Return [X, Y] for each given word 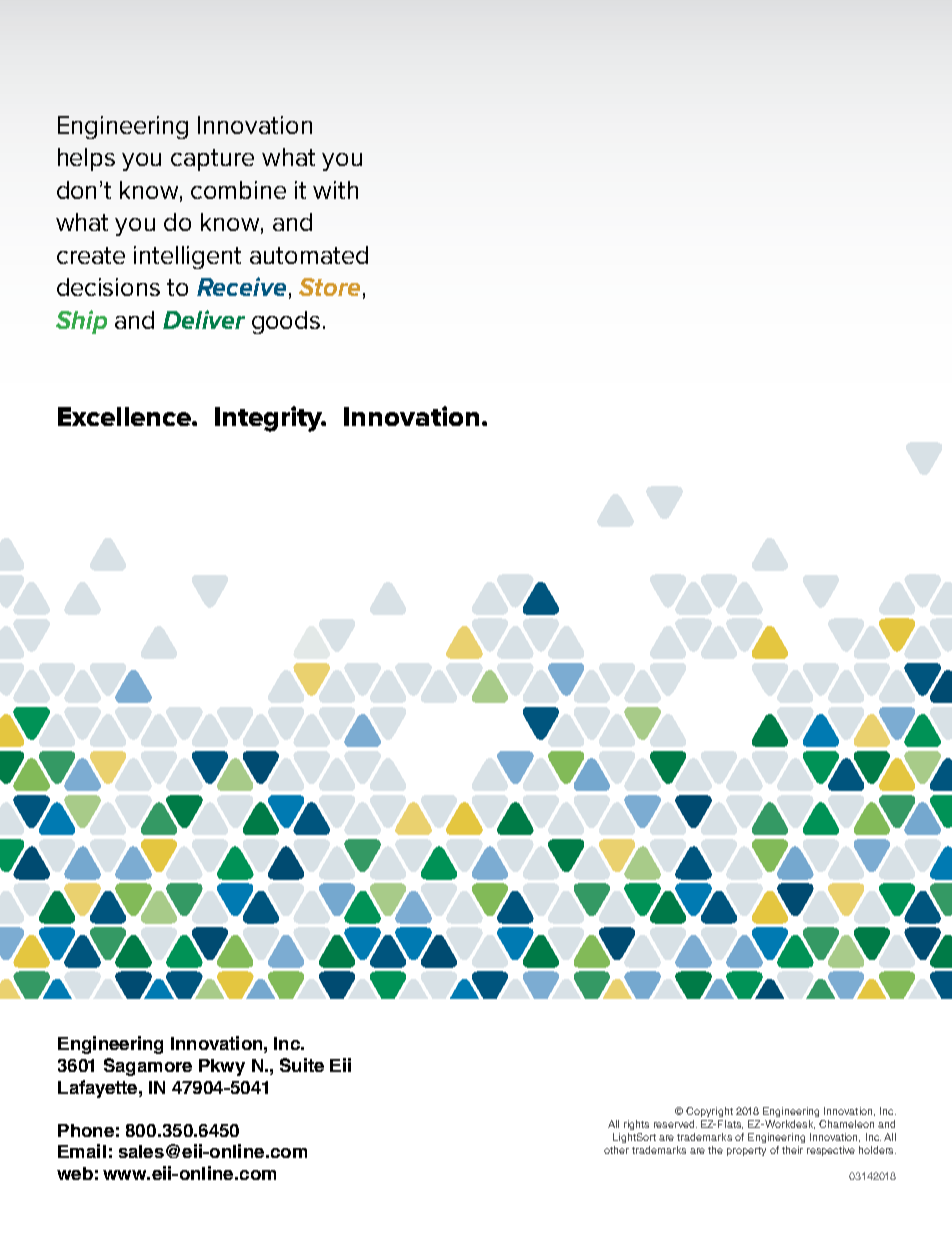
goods [286, 322]
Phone [86, 1130]
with [335, 190]
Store [329, 287]
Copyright [709, 1112]
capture [212, 160]
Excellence [125, 416]
